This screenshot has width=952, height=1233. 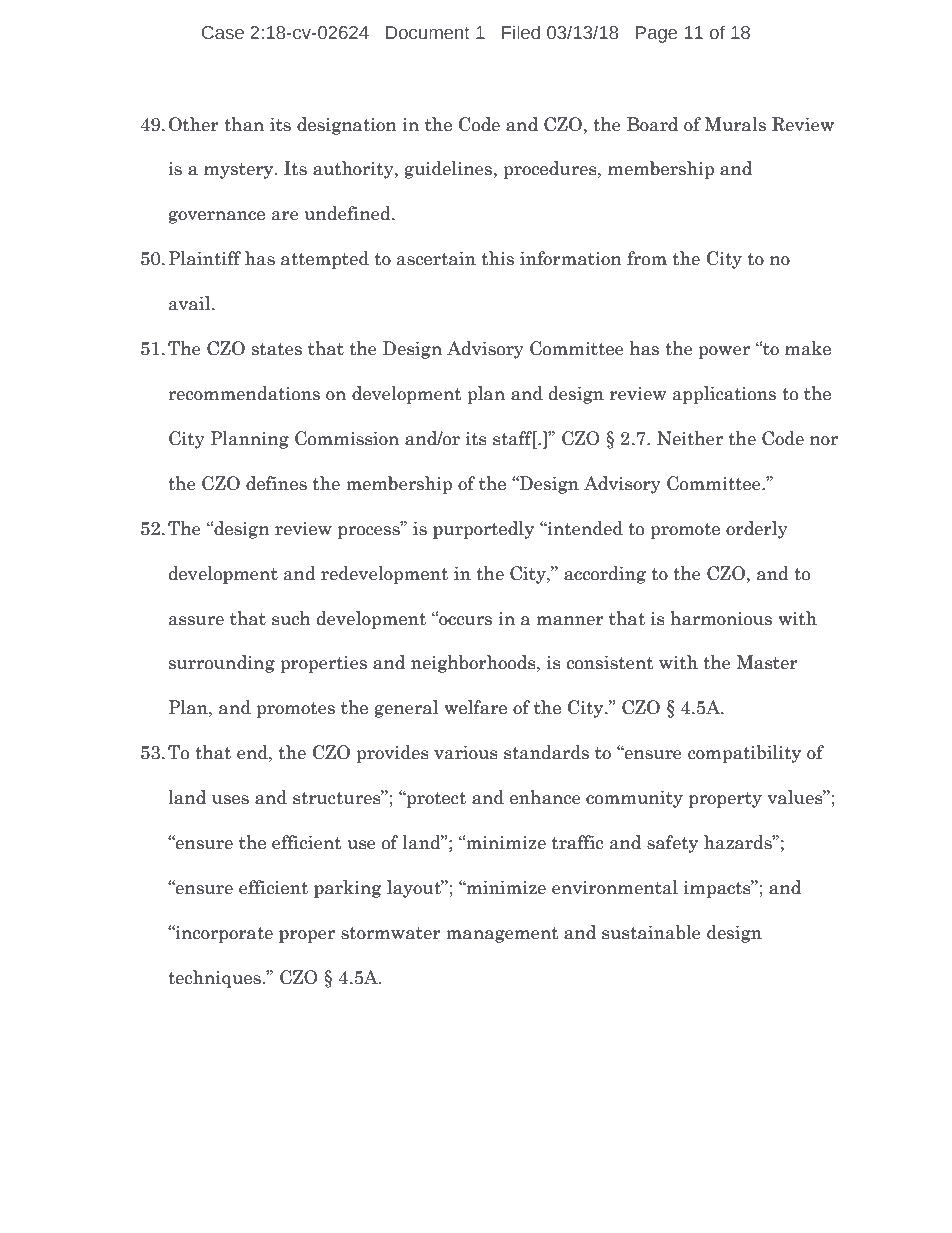 I want to click on orderly, so click(x=757, y=530).
